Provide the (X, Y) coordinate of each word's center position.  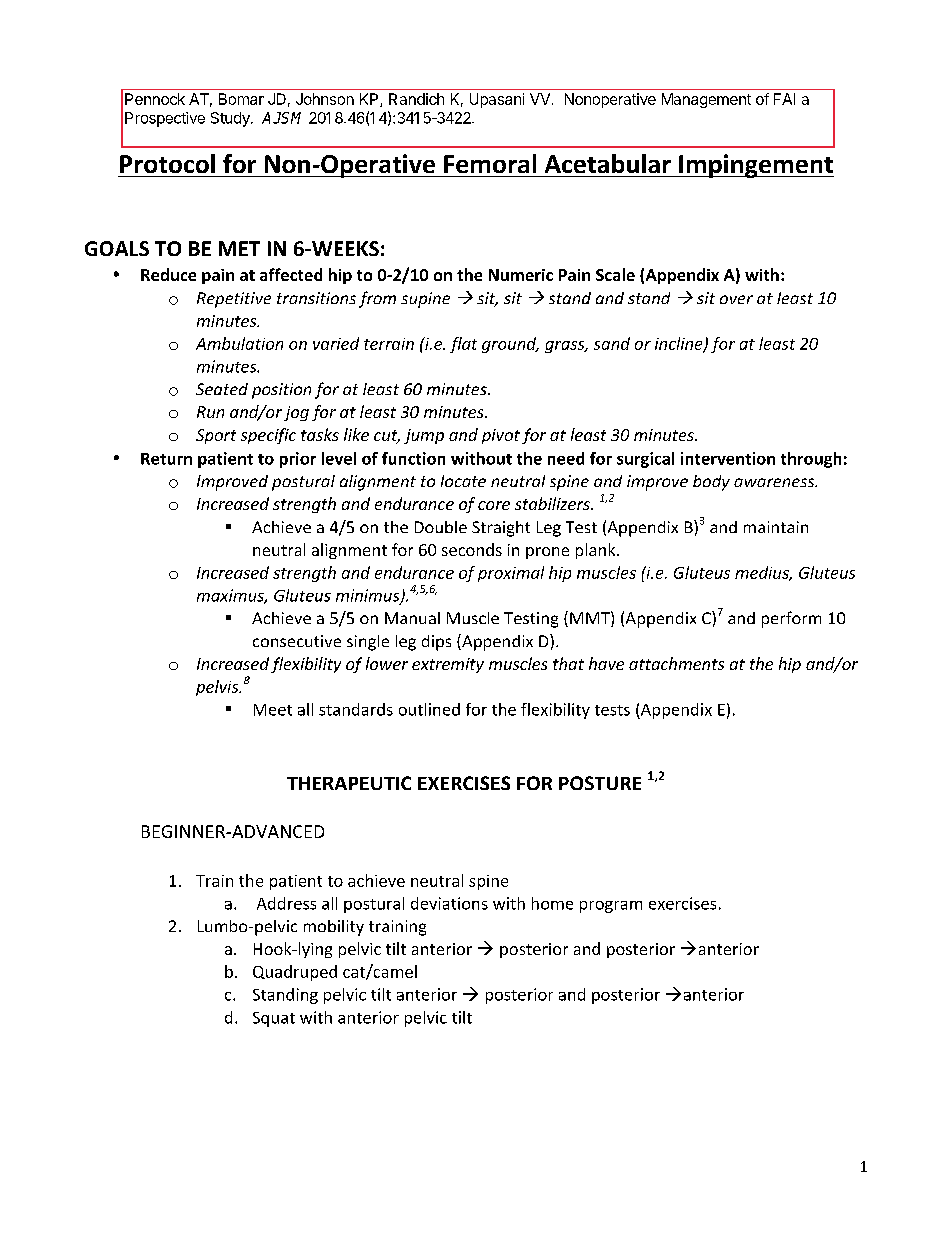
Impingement (755, 166)
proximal (511, 574)
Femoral (490, 163)
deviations (449, 903)
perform (791, 619)
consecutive (297, 641)
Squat (274, 1019)
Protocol (167, 163)
